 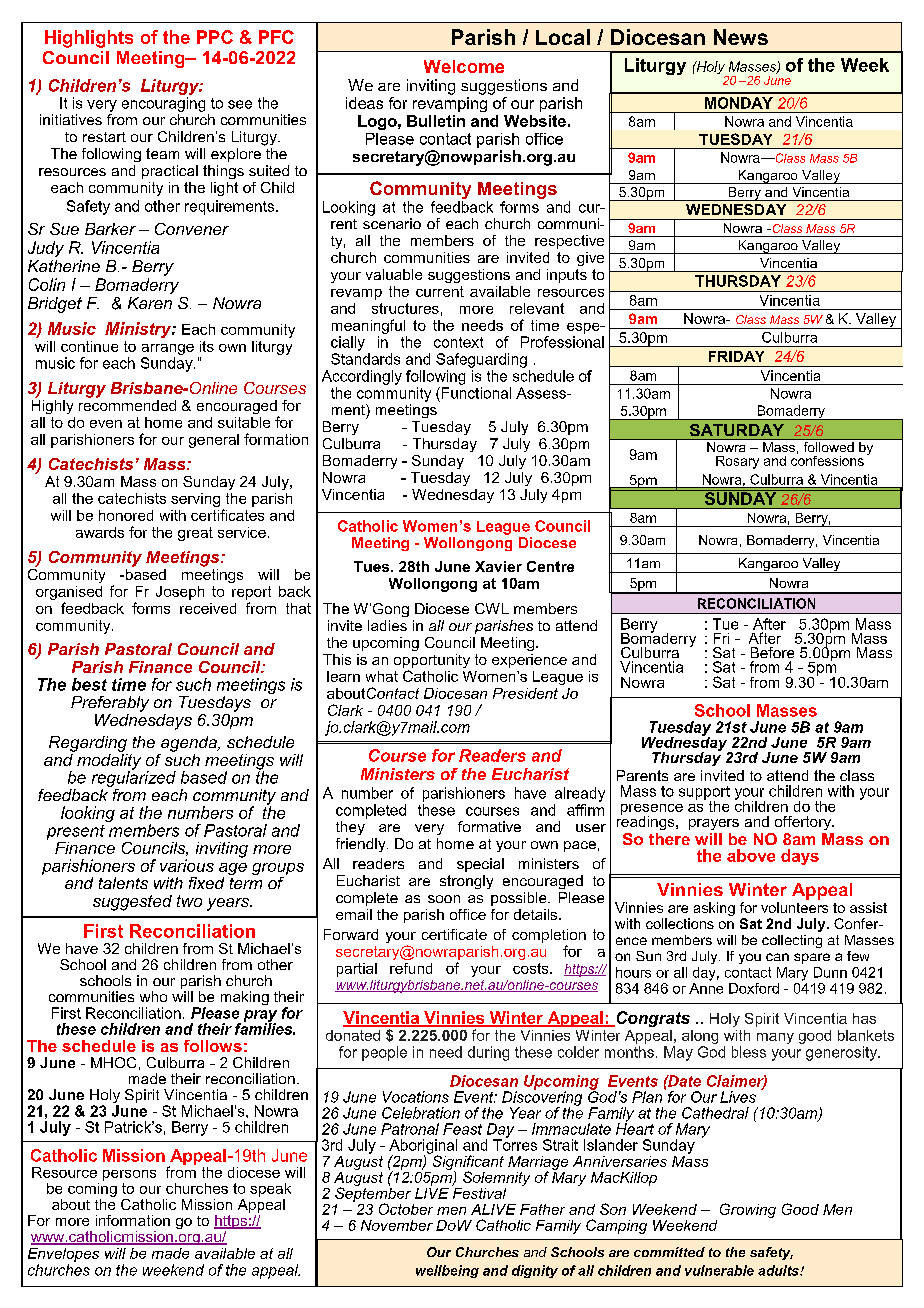 I want to click on Welcome, so click(x=464, y=66).
